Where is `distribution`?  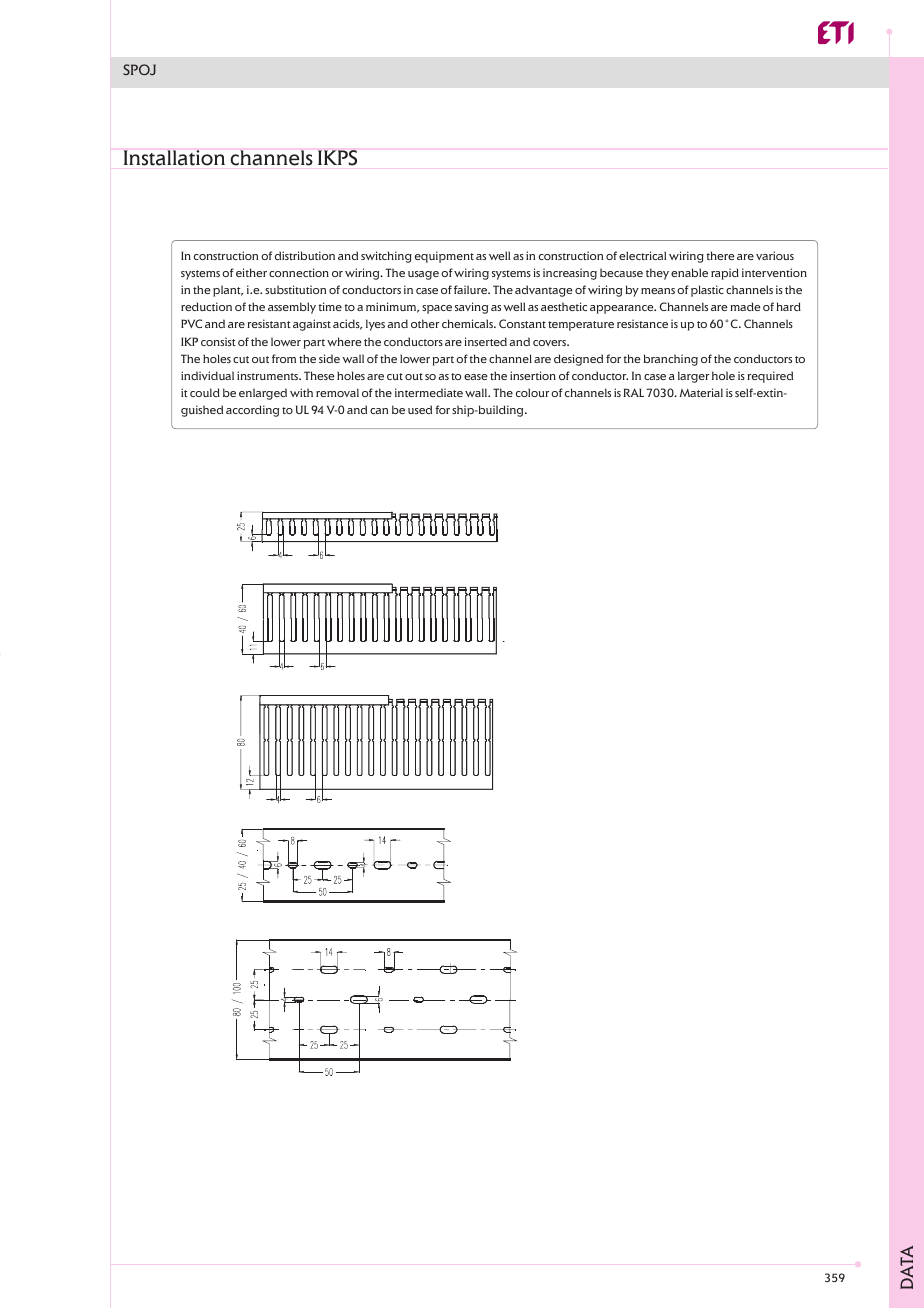 distribution is located at coordinates (305, 255).
